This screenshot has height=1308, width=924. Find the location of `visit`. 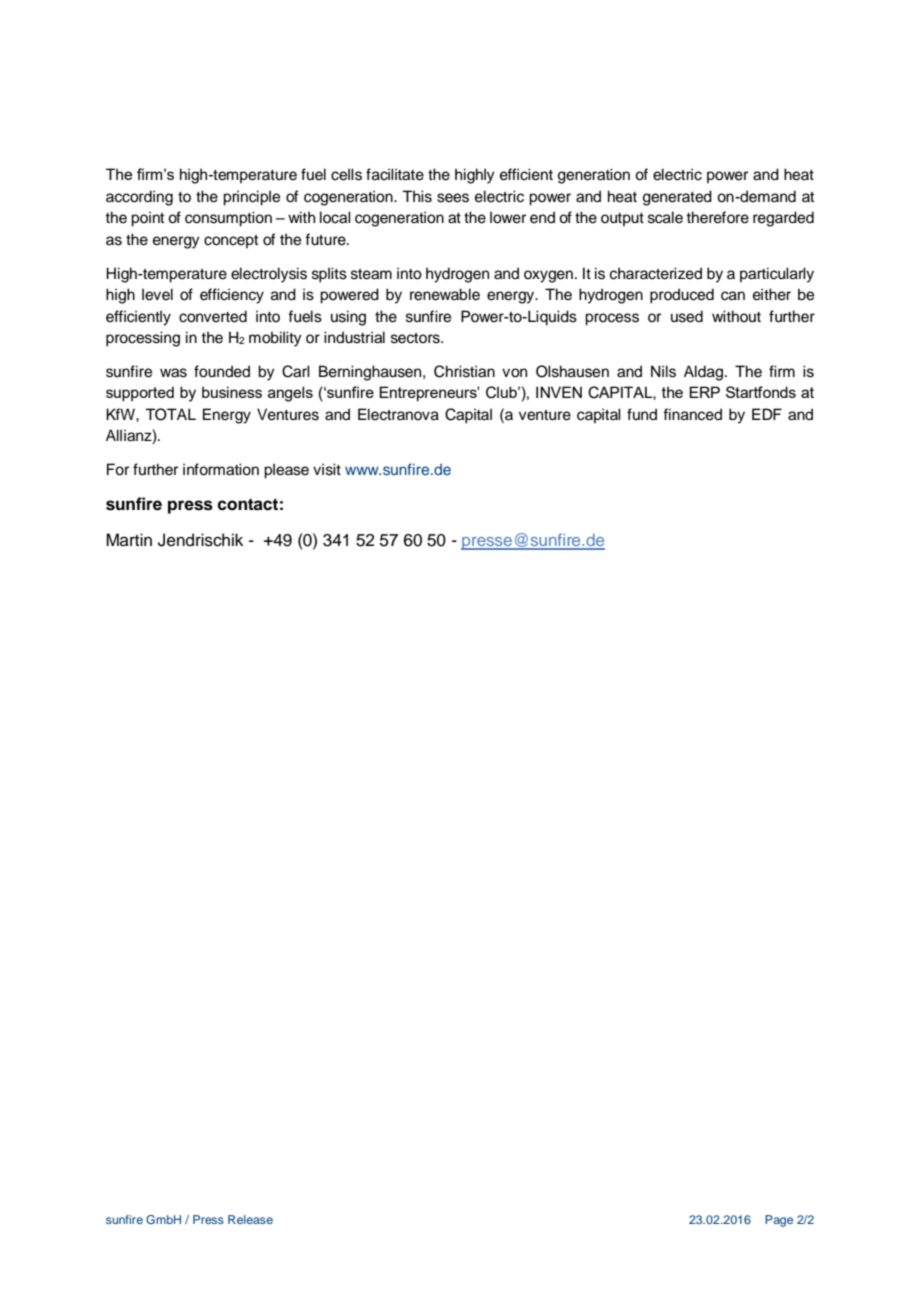

visit is located at coordinates (327, 469).
